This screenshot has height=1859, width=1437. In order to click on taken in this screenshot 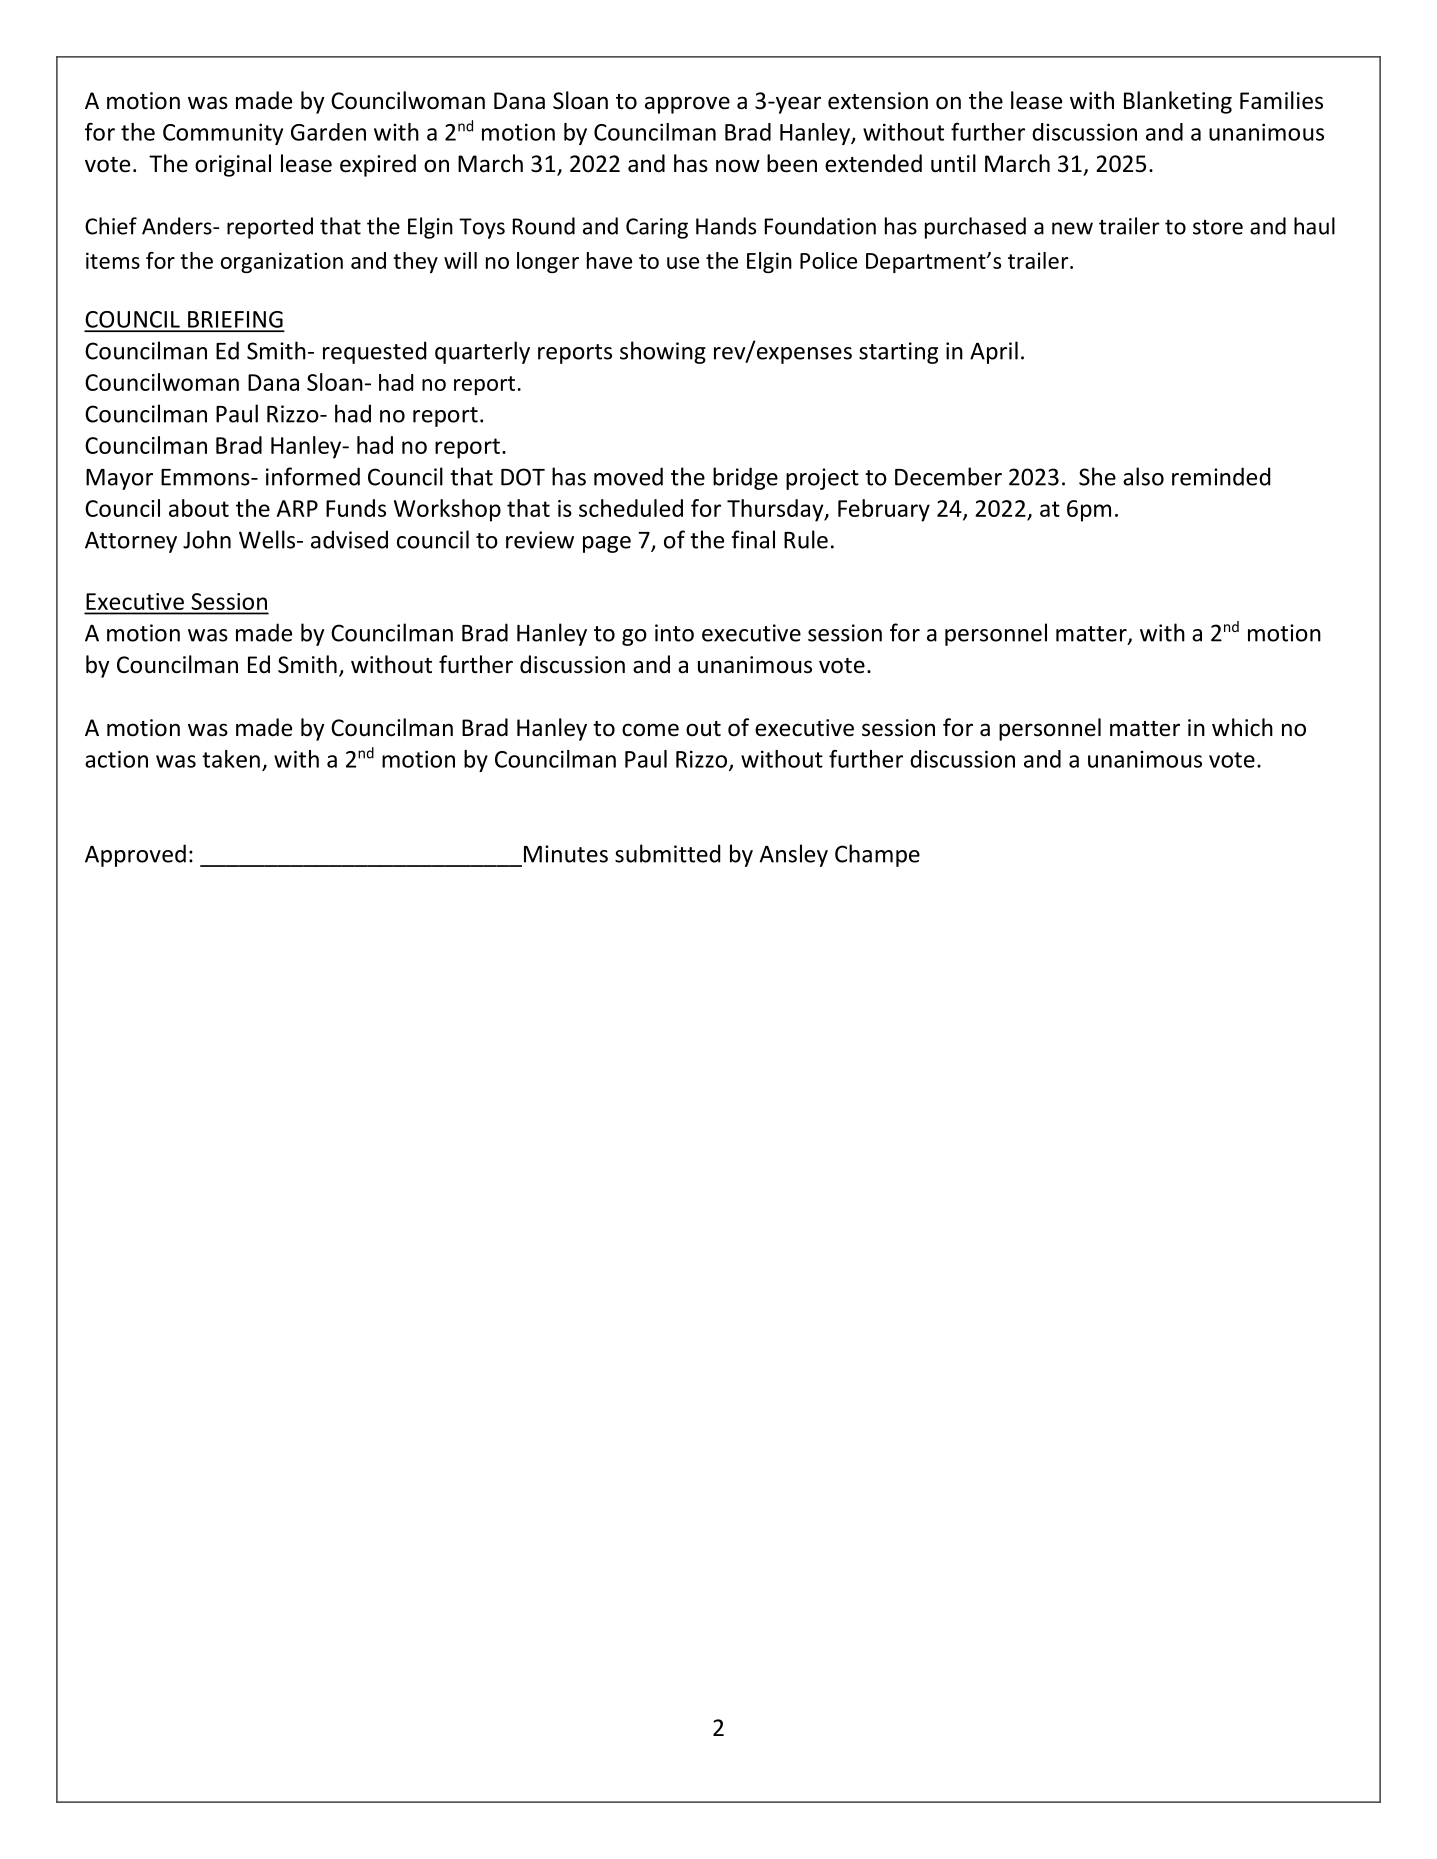, I will do `click(231, 759)`.
